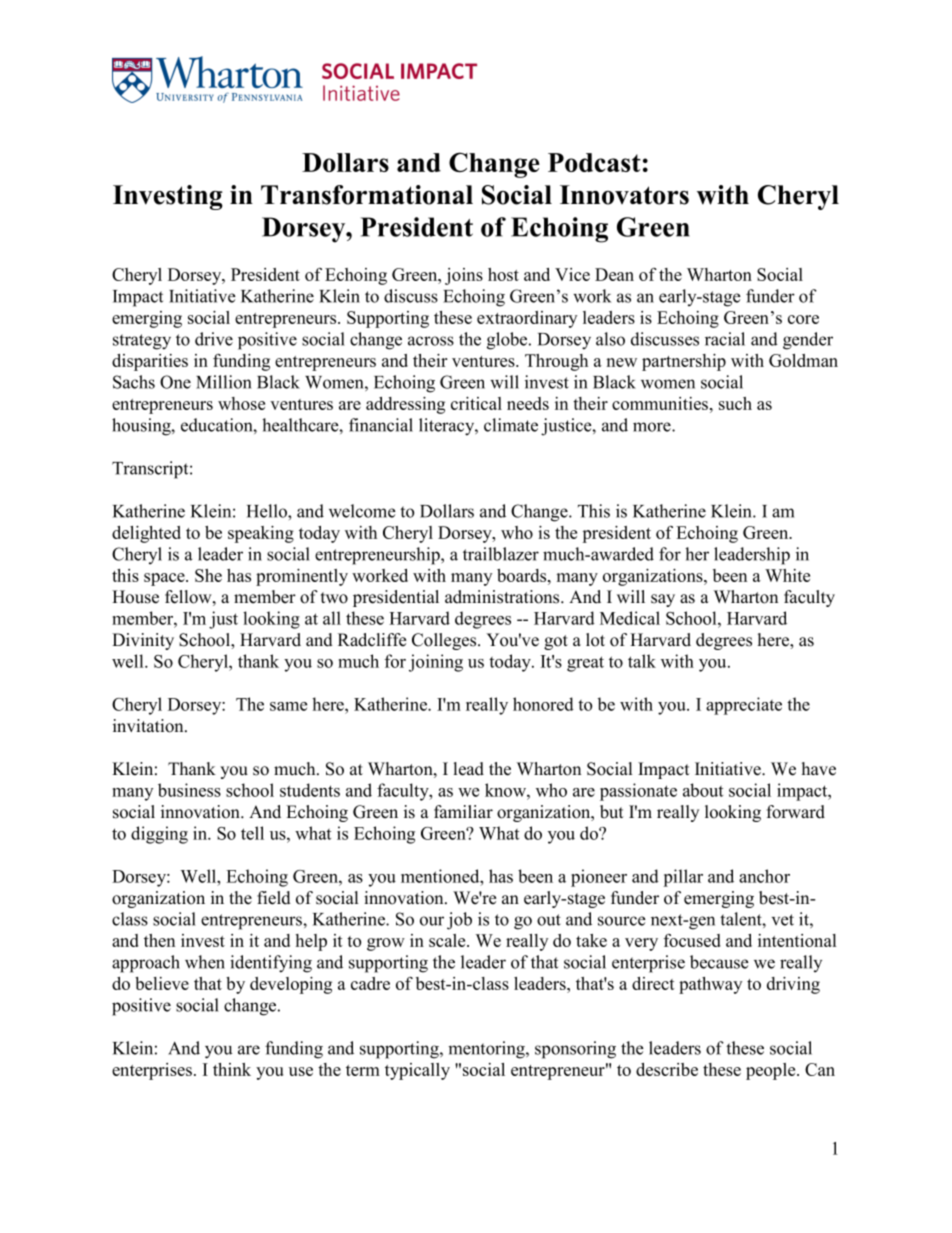 This screenshot has height=1233, width=952. What do you see at coordinates (503, 597) in the screenshot?
I see `administrations` at bounding box center [503, 597].
